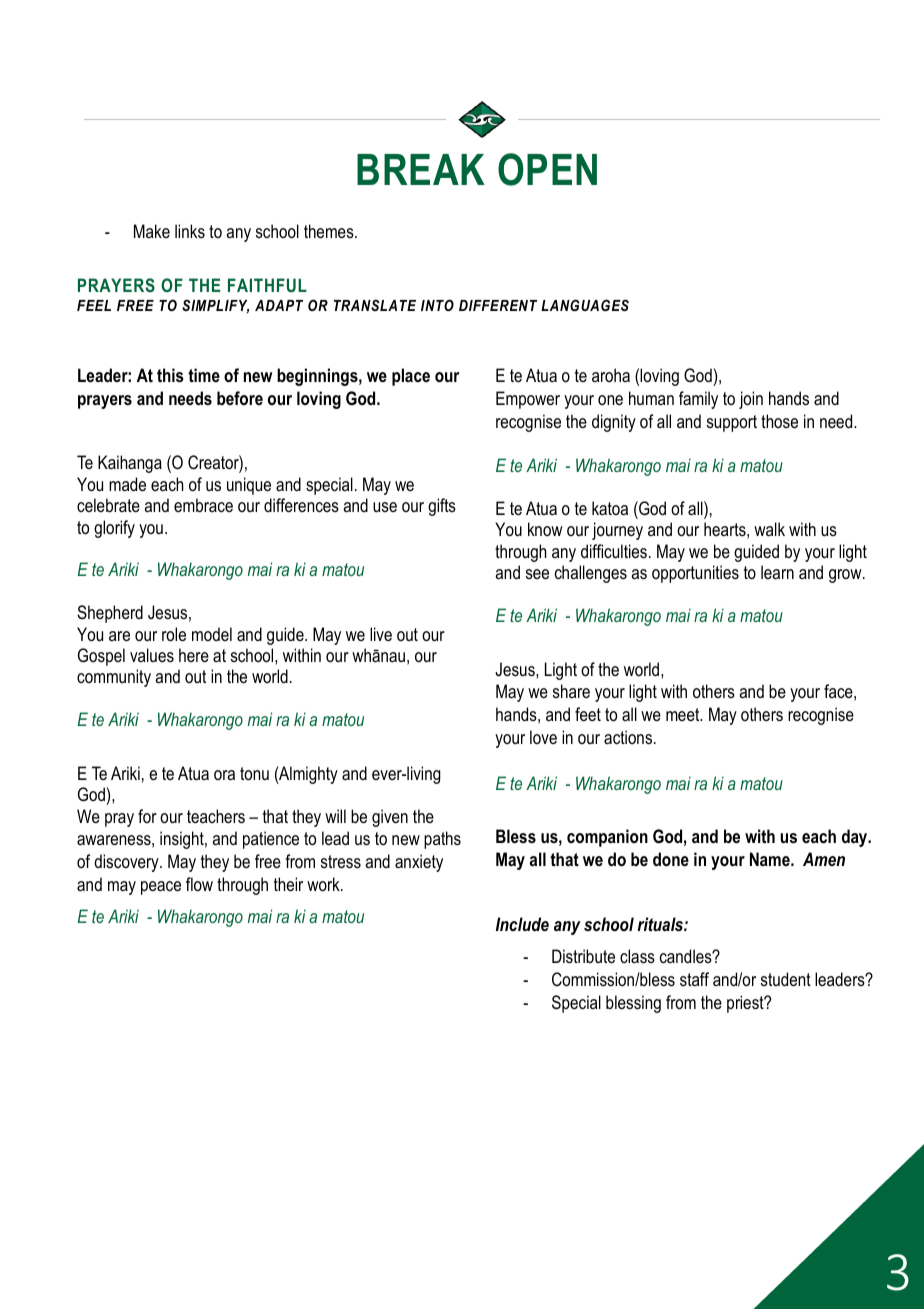  Describe the element at coordinates (194, 655) in the screenshot. I see `here` at that location.
